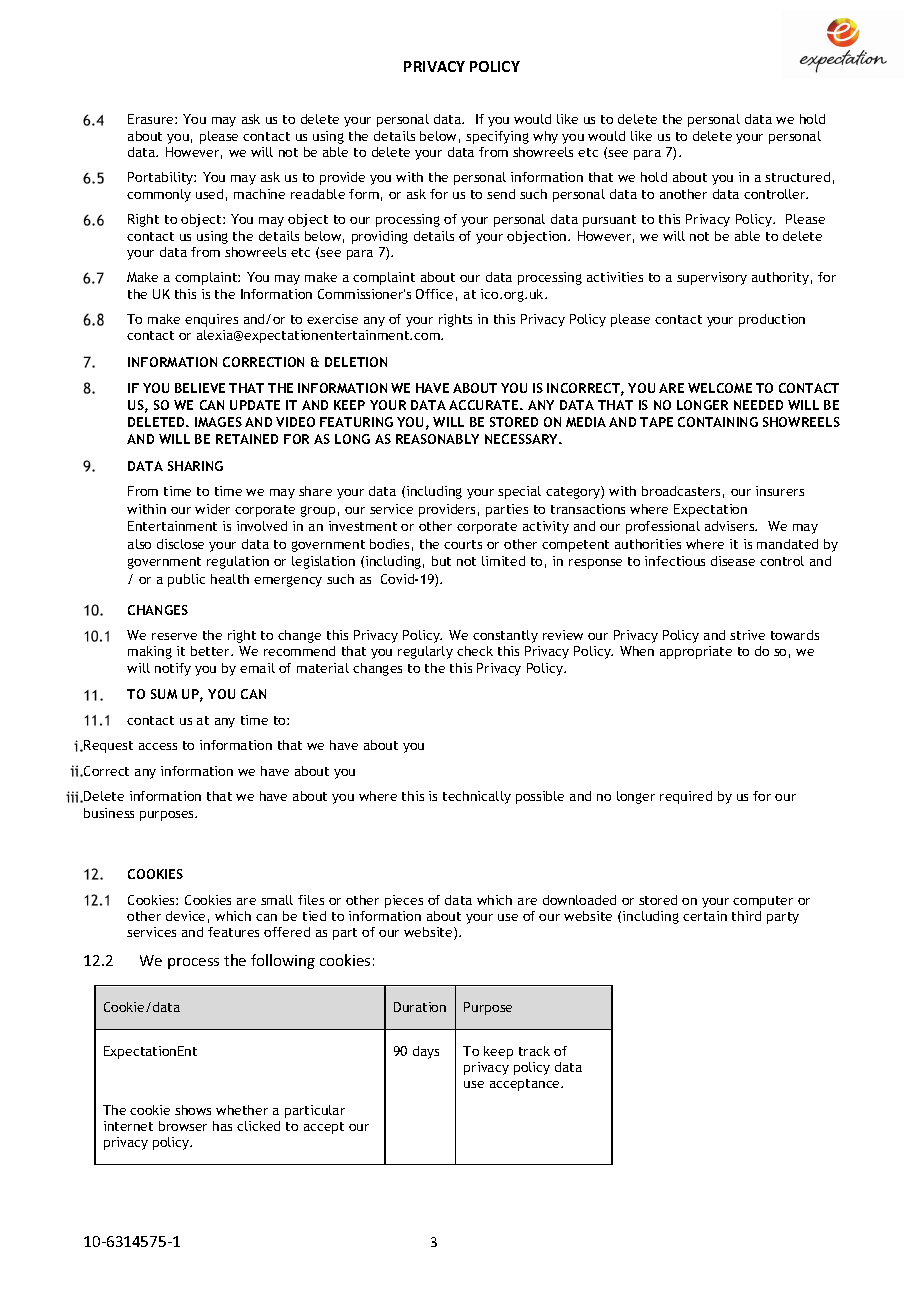 The width and height of the image is (924, 1308). Describe the element at coordinates (193, 1110) in the image. I see `shows` at that location.
